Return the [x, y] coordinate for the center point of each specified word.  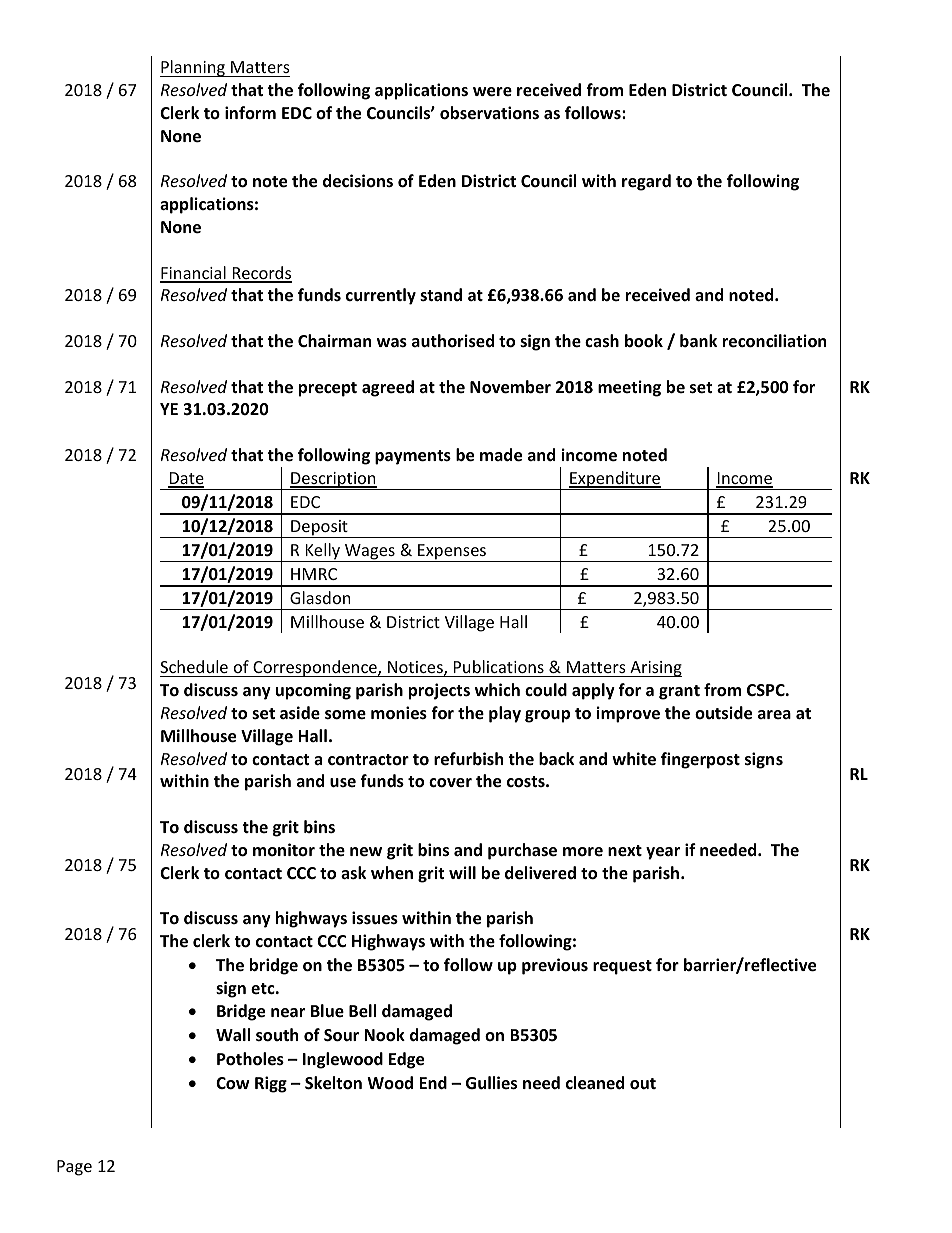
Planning [193, 68]
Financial [194, 274]
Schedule [194, 666]
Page [74, 1168]
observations [489, 113]
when [392, 873]
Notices [416, 668]
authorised [453, 341]
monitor [284, 850]
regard [646, 182]
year [663, 853]
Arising [655, 669]
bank [698, 340]
